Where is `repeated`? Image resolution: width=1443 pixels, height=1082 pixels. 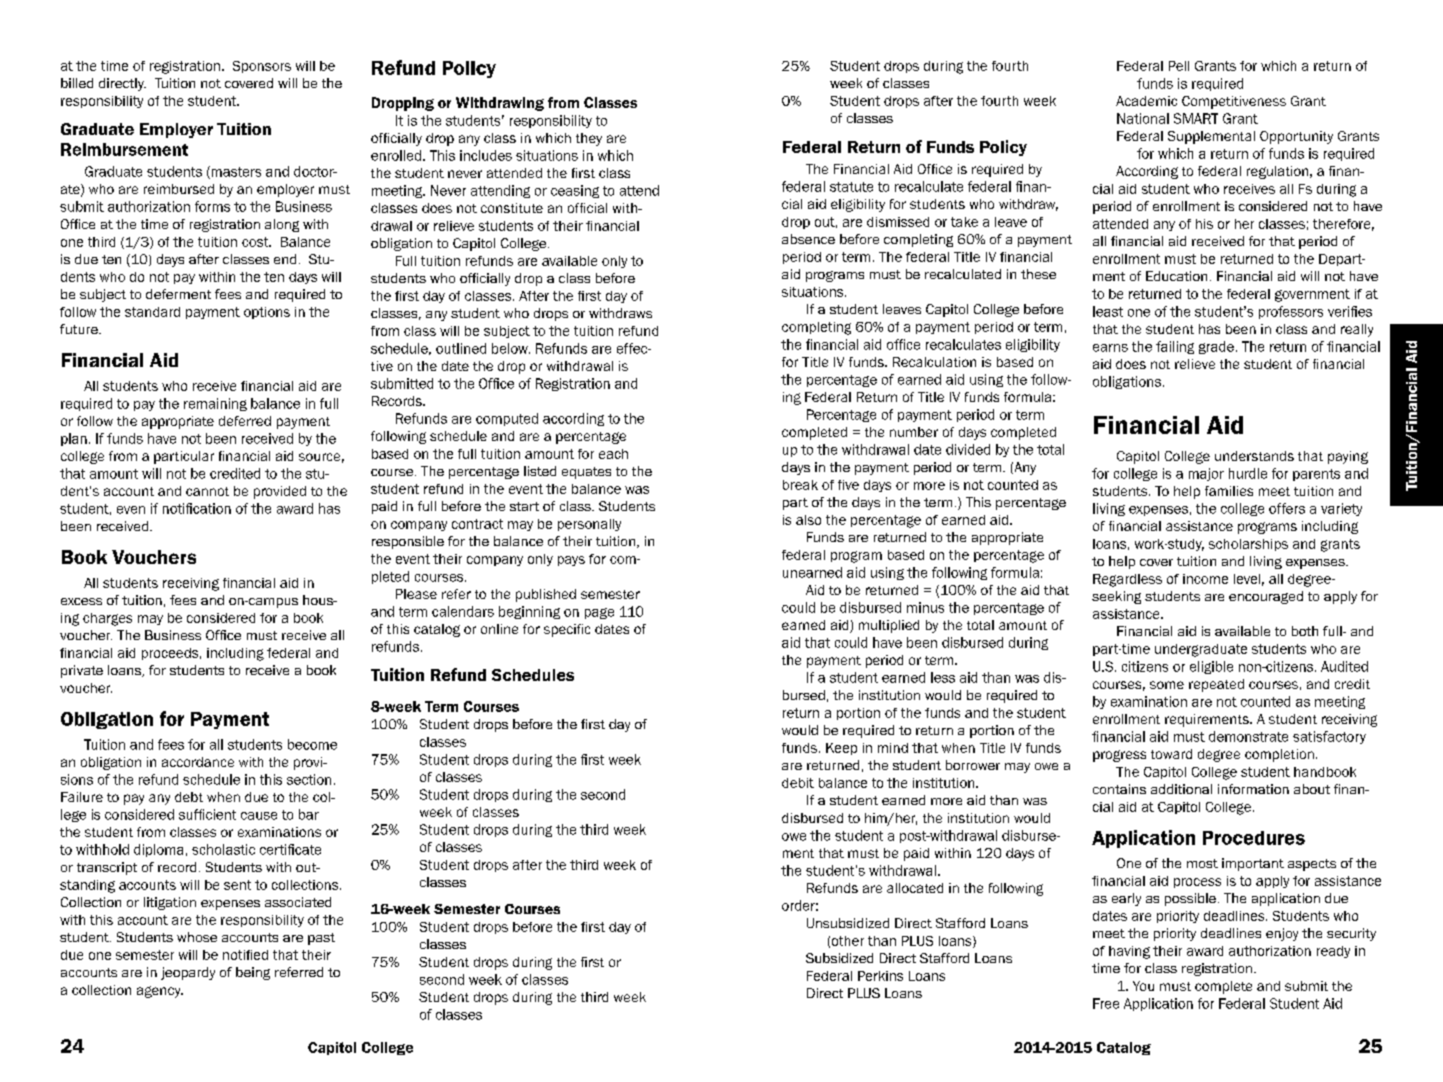
repeated is located at coordinates (1216, 685).
